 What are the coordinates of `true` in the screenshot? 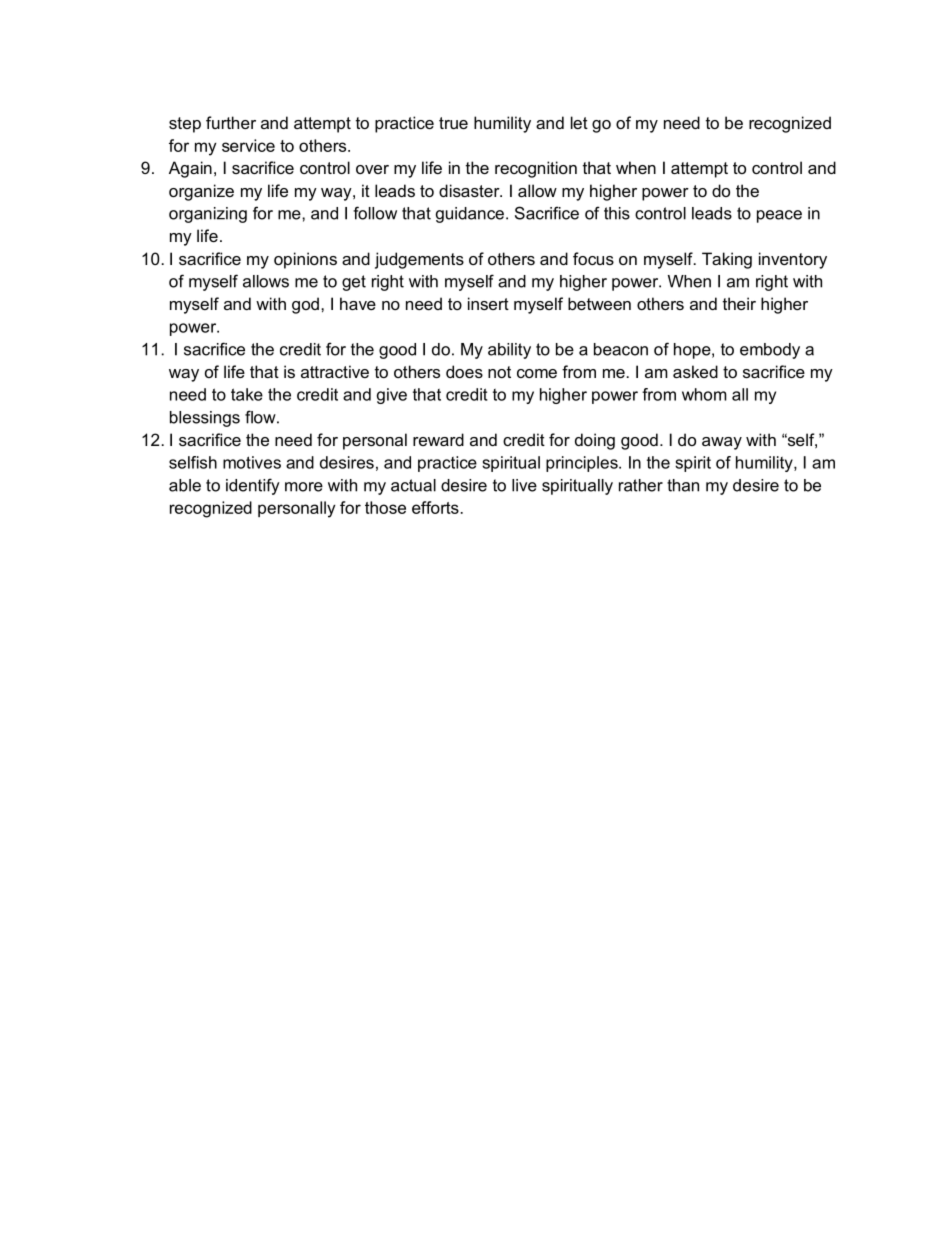 It's located at (453, 123).
